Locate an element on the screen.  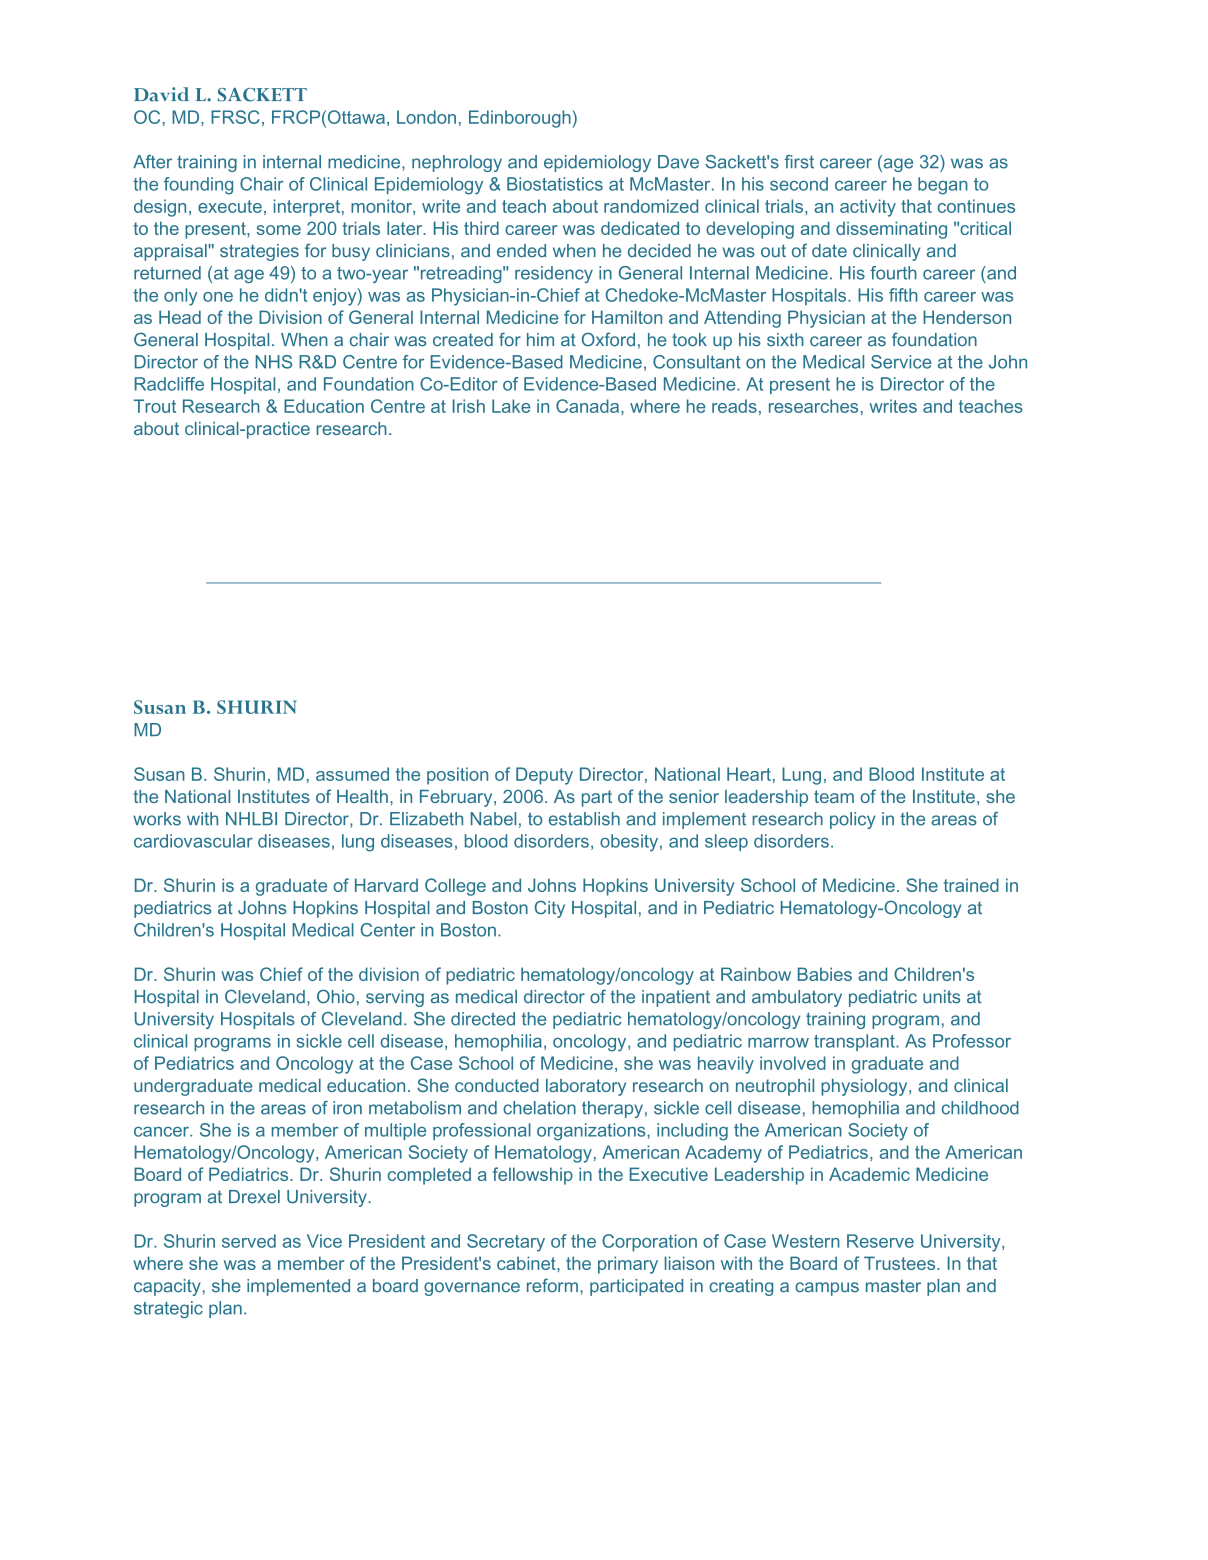
Canada is located at coordinates (589, 406).
